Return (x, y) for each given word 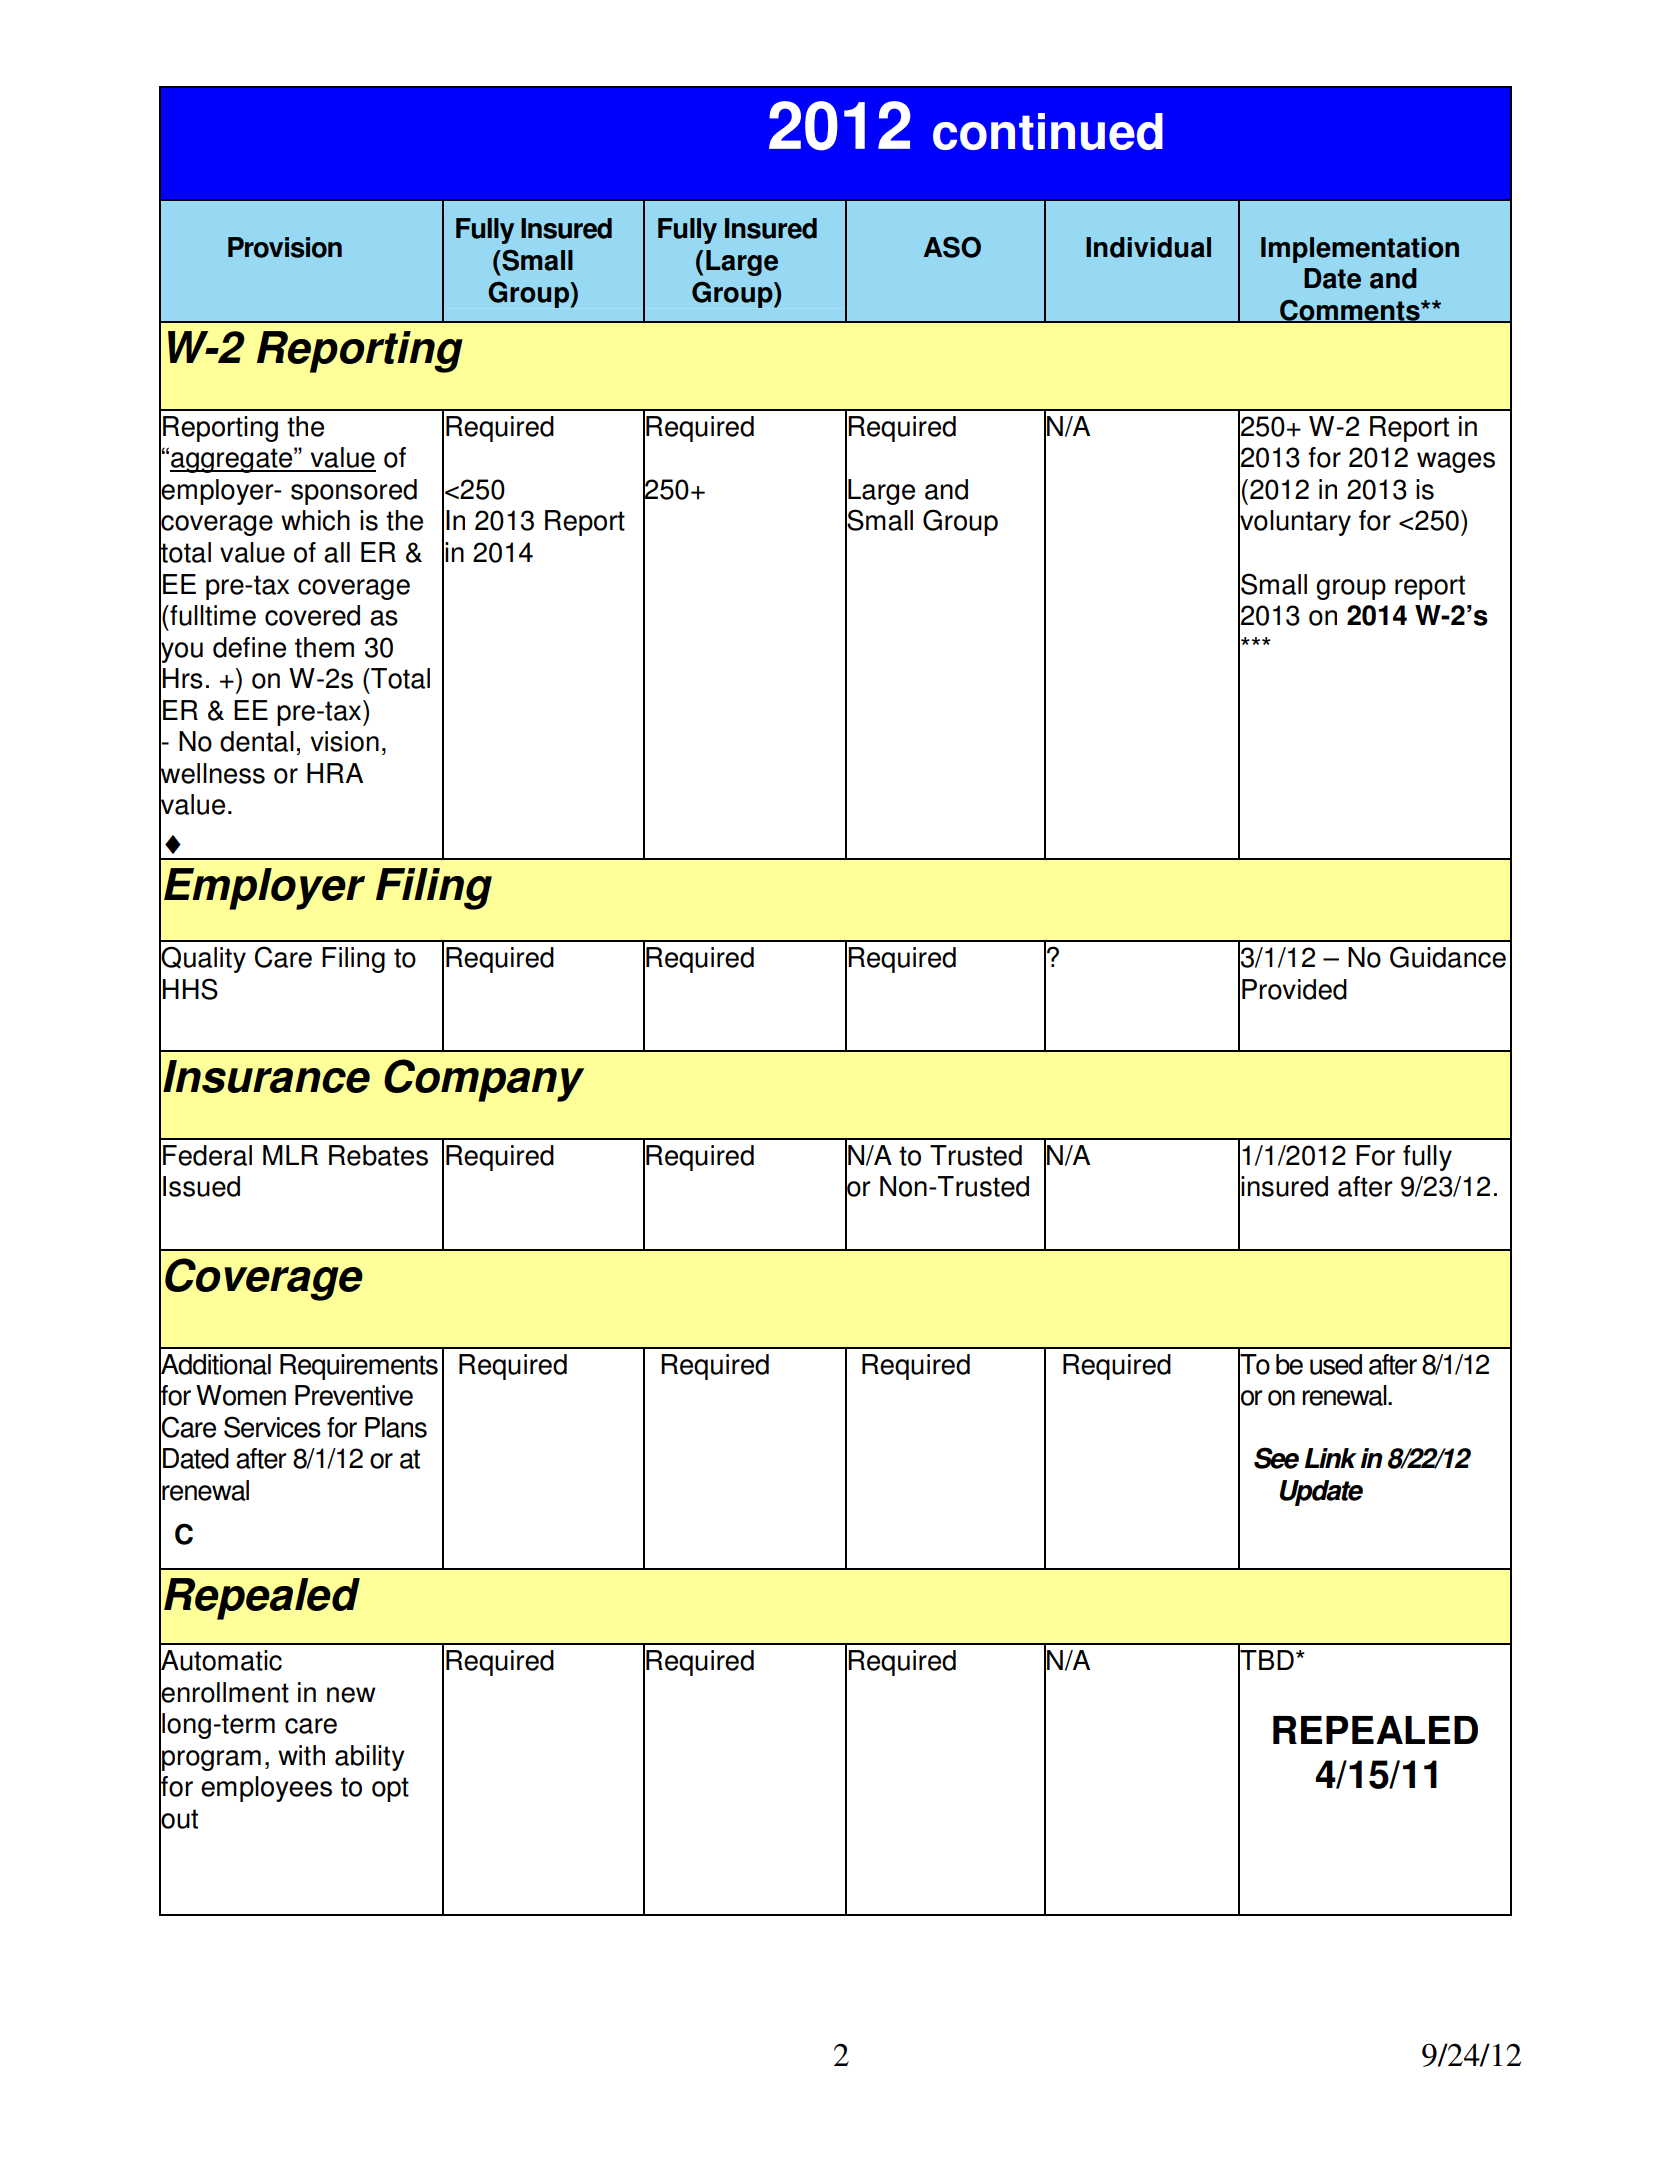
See (1276, 1458)
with (301, 1755)
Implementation (1360, 250)
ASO (952, 247)
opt (390, 1789)
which (315, 520)
